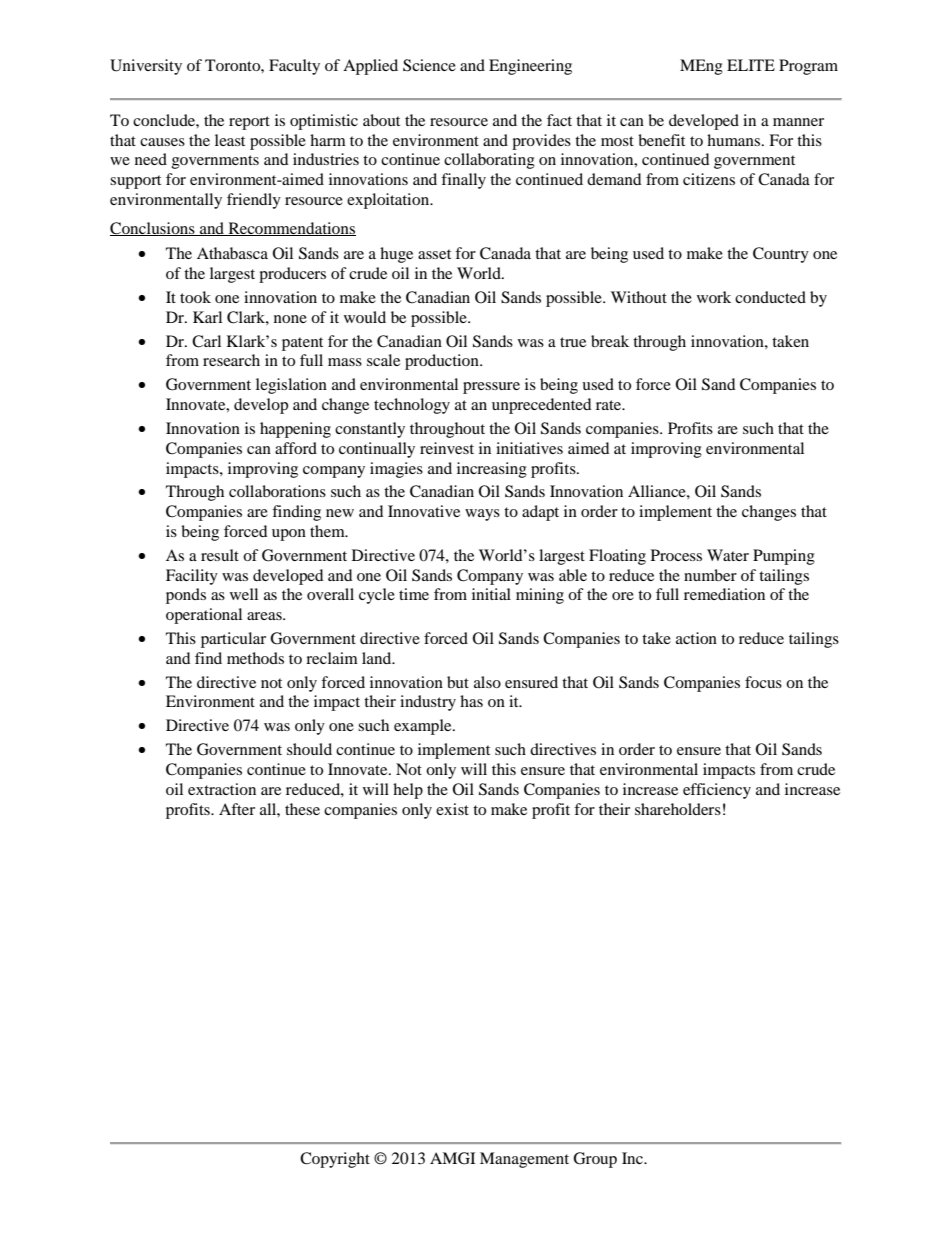 The width and height of the screenshot is (952, 1233). What do you see at coordinates (724, 594) in the screenshot?
I see `remediation` at bounding box center [724, 594].
